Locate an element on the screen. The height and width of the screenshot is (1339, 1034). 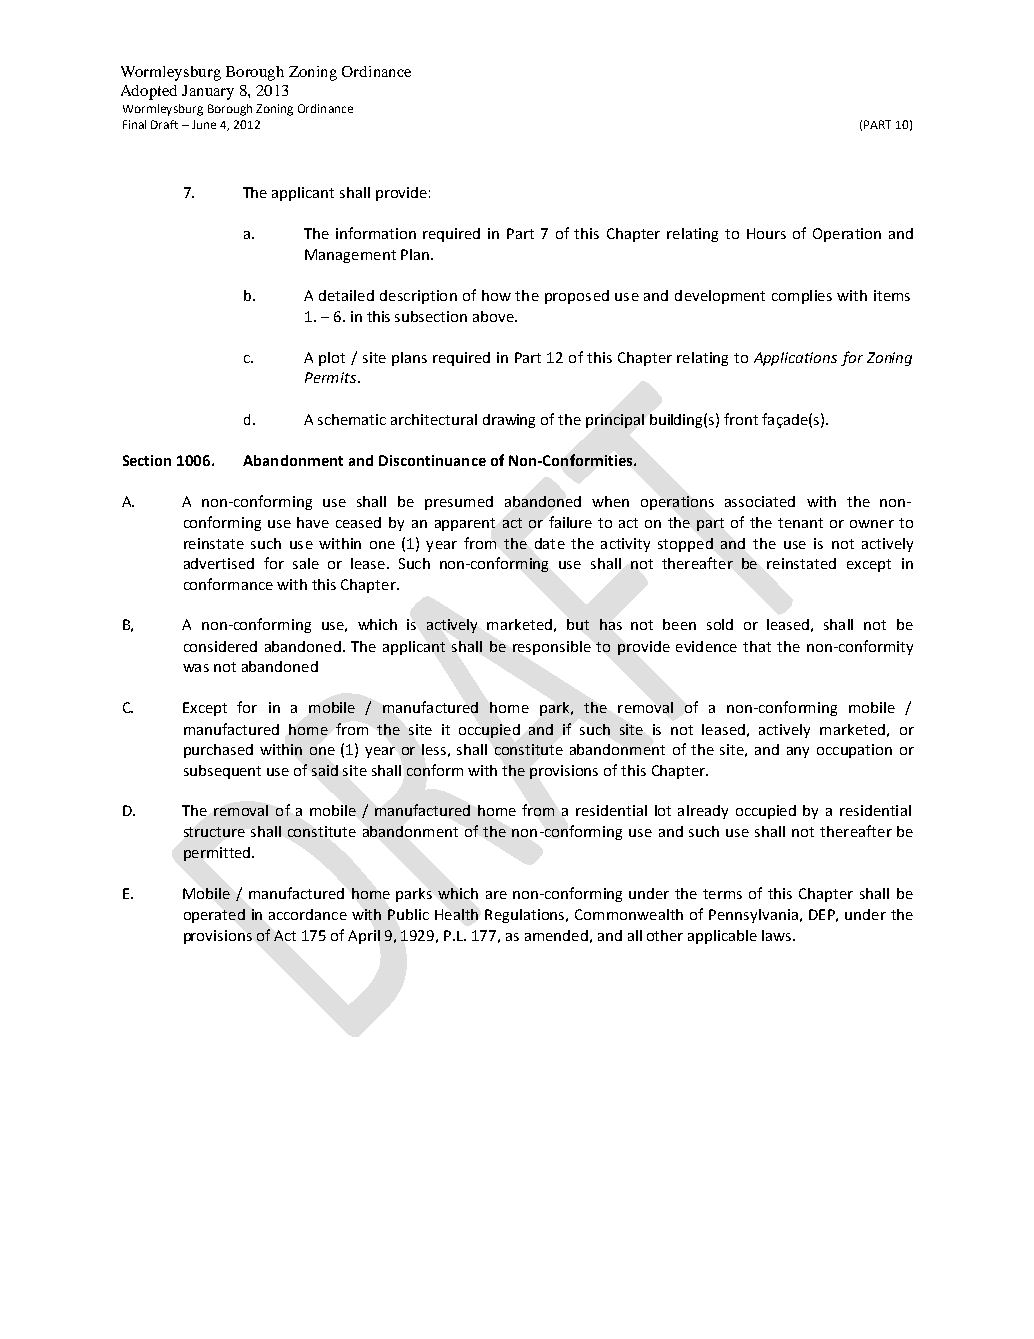
less is located at coordinates (434, 749).
